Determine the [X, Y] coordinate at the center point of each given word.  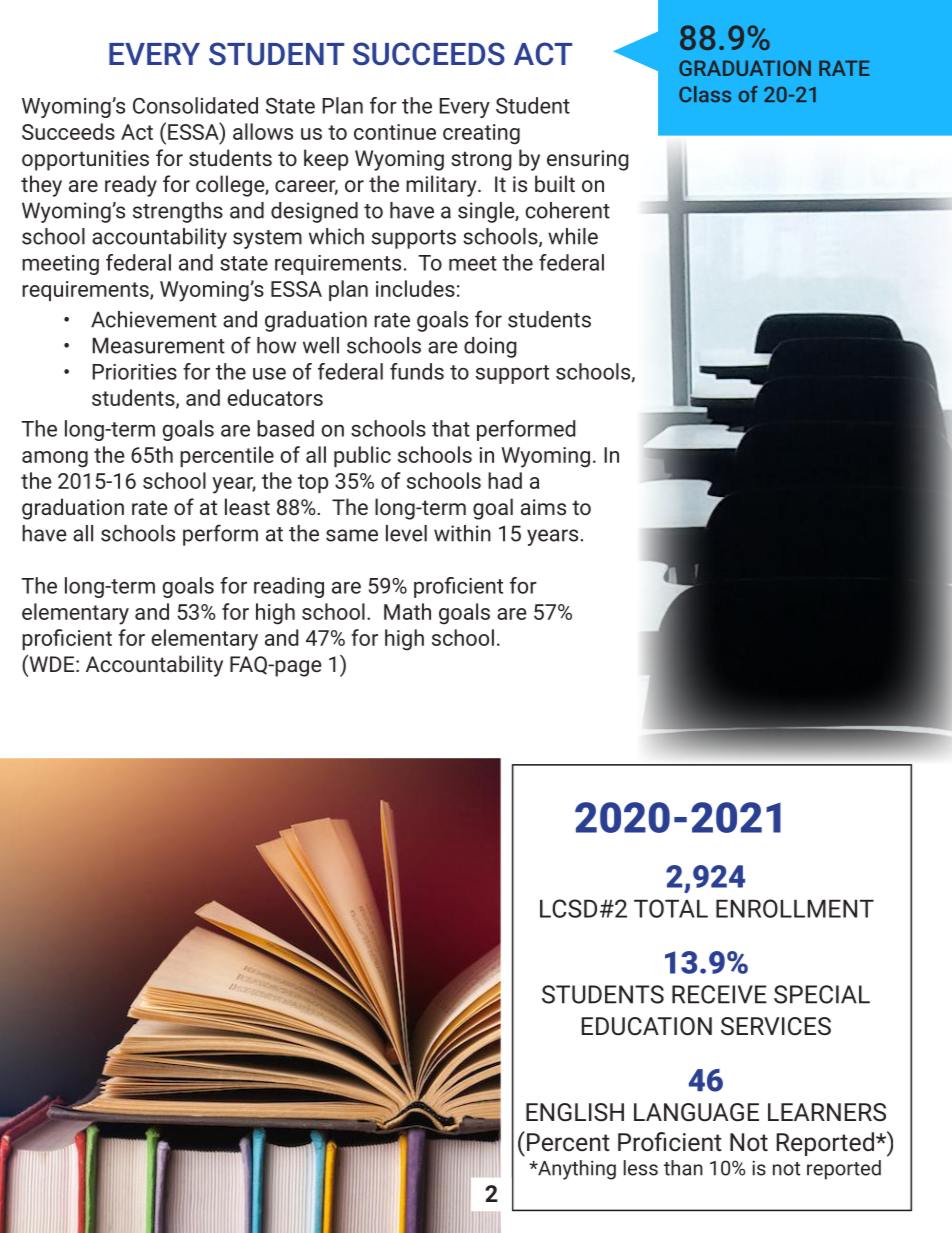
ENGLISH [575, 1112]
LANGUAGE [696, 1112]
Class [705, 94]
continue [395, 132]
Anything [576, 1170]
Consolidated [195, 105]
